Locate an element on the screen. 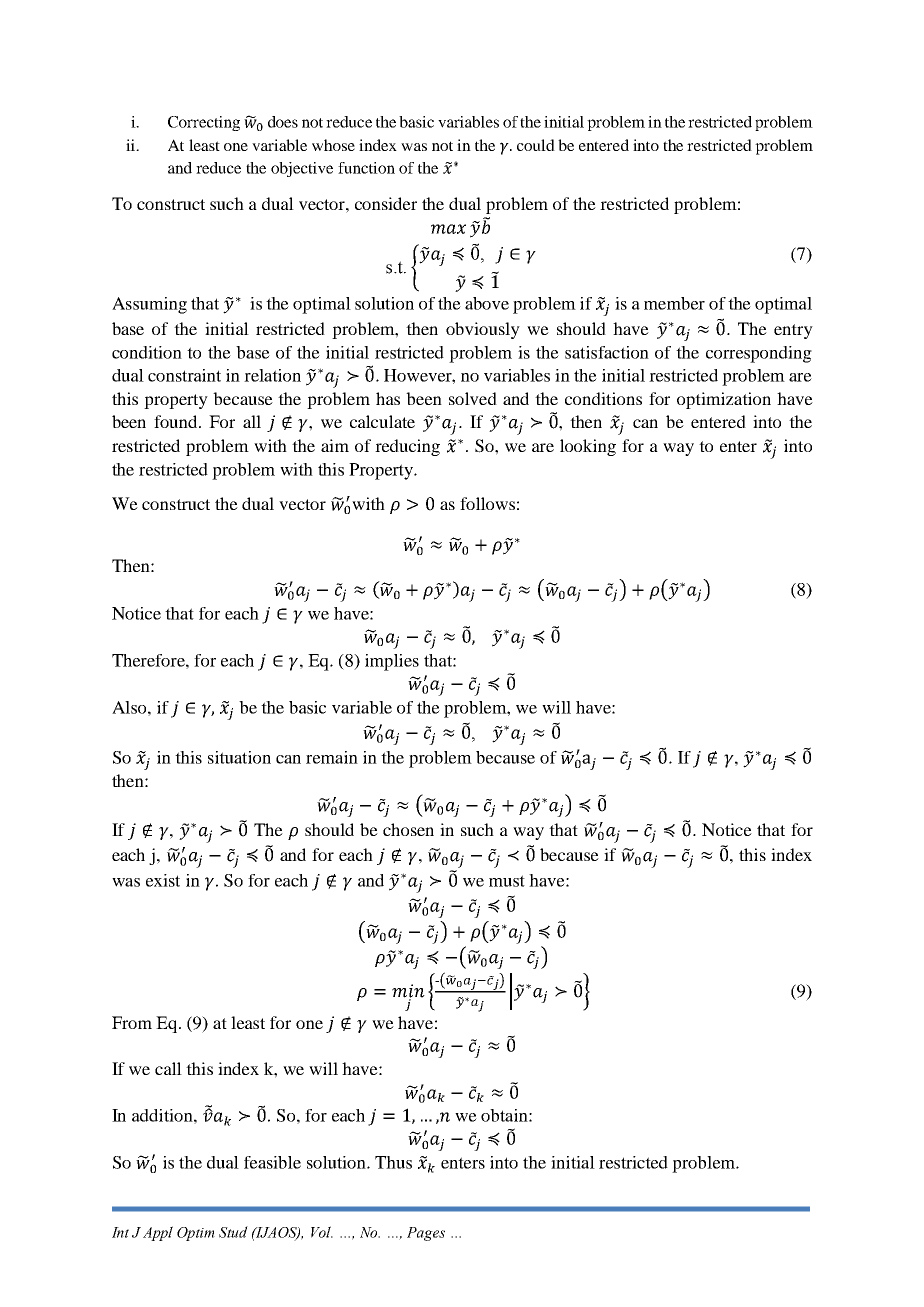 This screenshot has width=924, height=1307. could is located at coordinates (536, 145).
